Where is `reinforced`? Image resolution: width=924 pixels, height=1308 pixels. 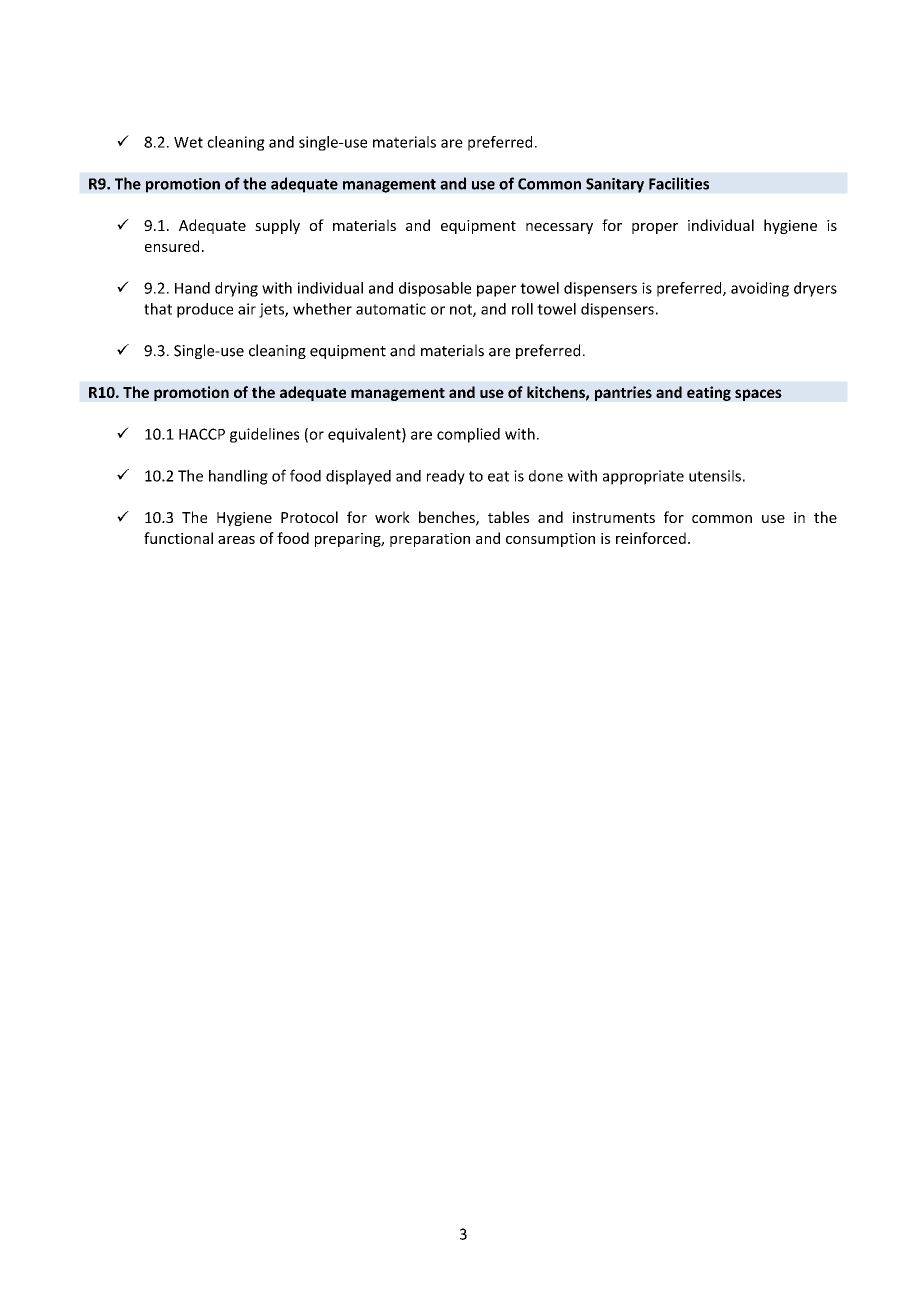
reinforced is located at coordinates (651, 538).
